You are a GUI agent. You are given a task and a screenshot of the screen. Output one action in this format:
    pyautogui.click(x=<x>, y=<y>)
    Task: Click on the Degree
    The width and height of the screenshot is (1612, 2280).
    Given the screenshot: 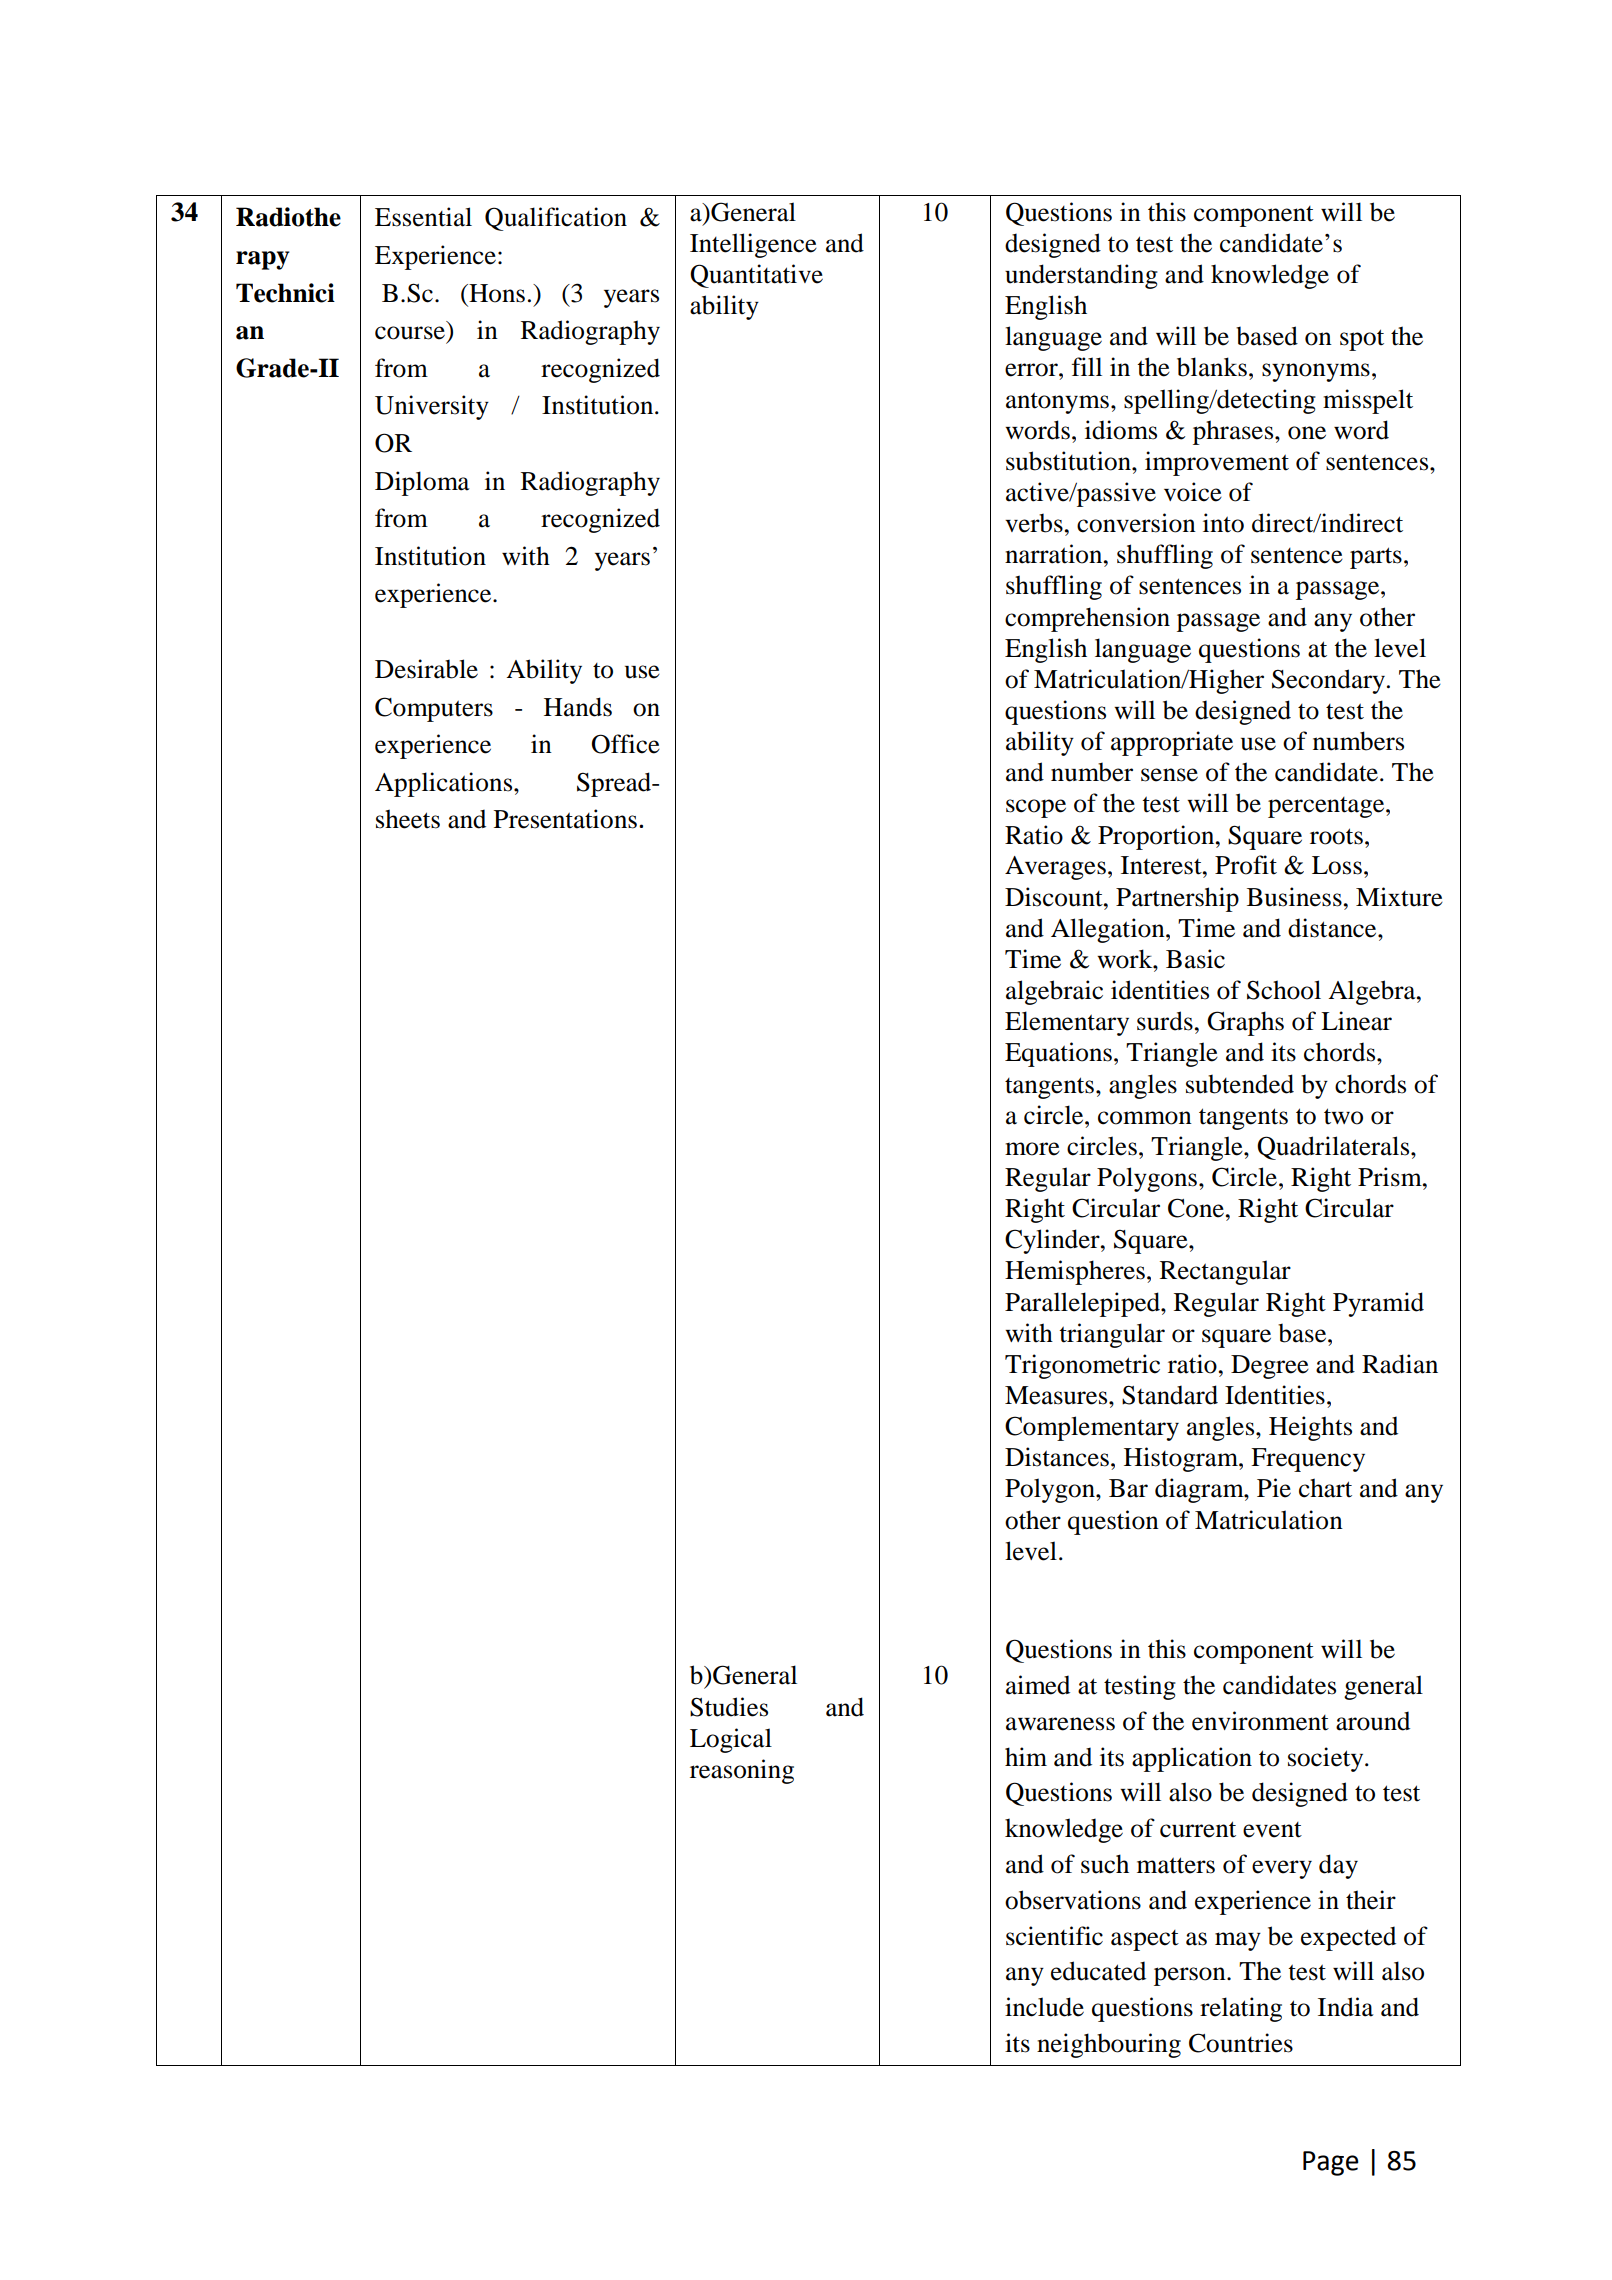 What is the action you would take?
    pyautogui.click(x=1270, y=1367)
